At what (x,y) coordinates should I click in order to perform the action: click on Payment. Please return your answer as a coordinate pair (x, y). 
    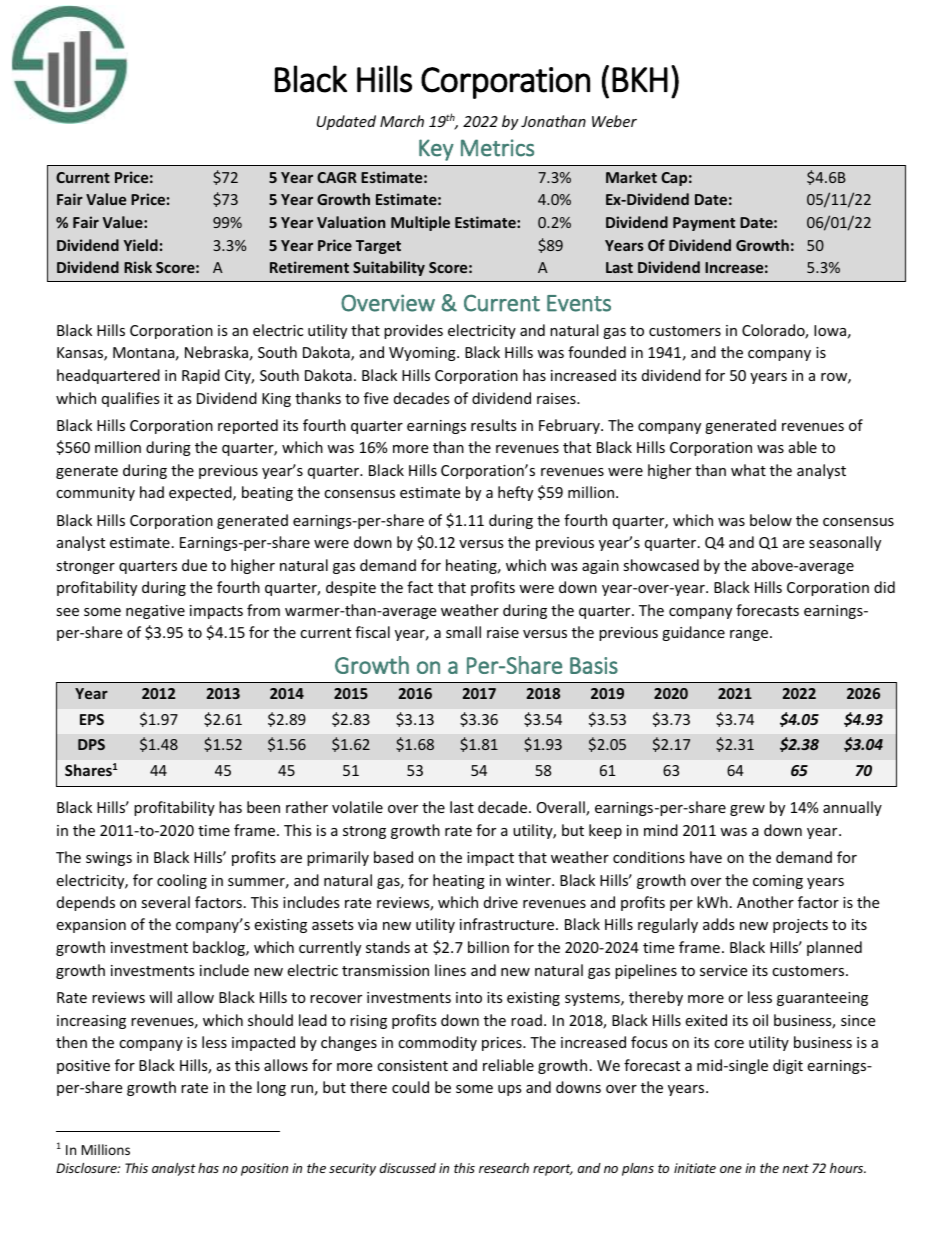
    Looking at the image, I should click on (704, 224).
